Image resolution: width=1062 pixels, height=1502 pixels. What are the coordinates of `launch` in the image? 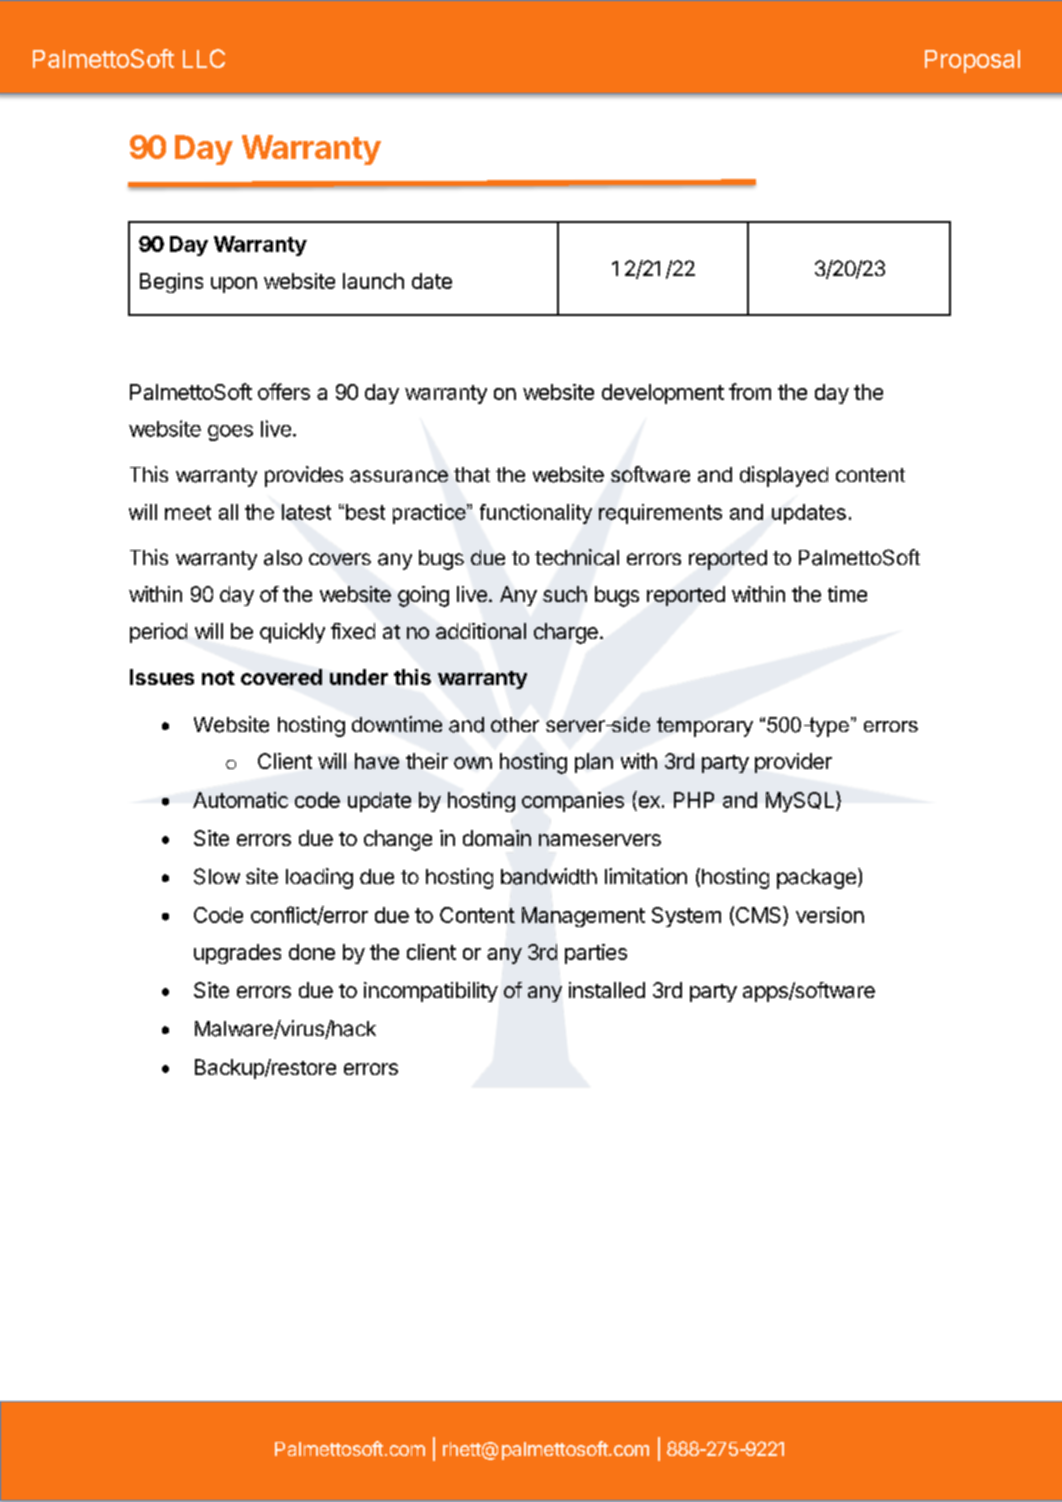 It's located at (373, 281).
